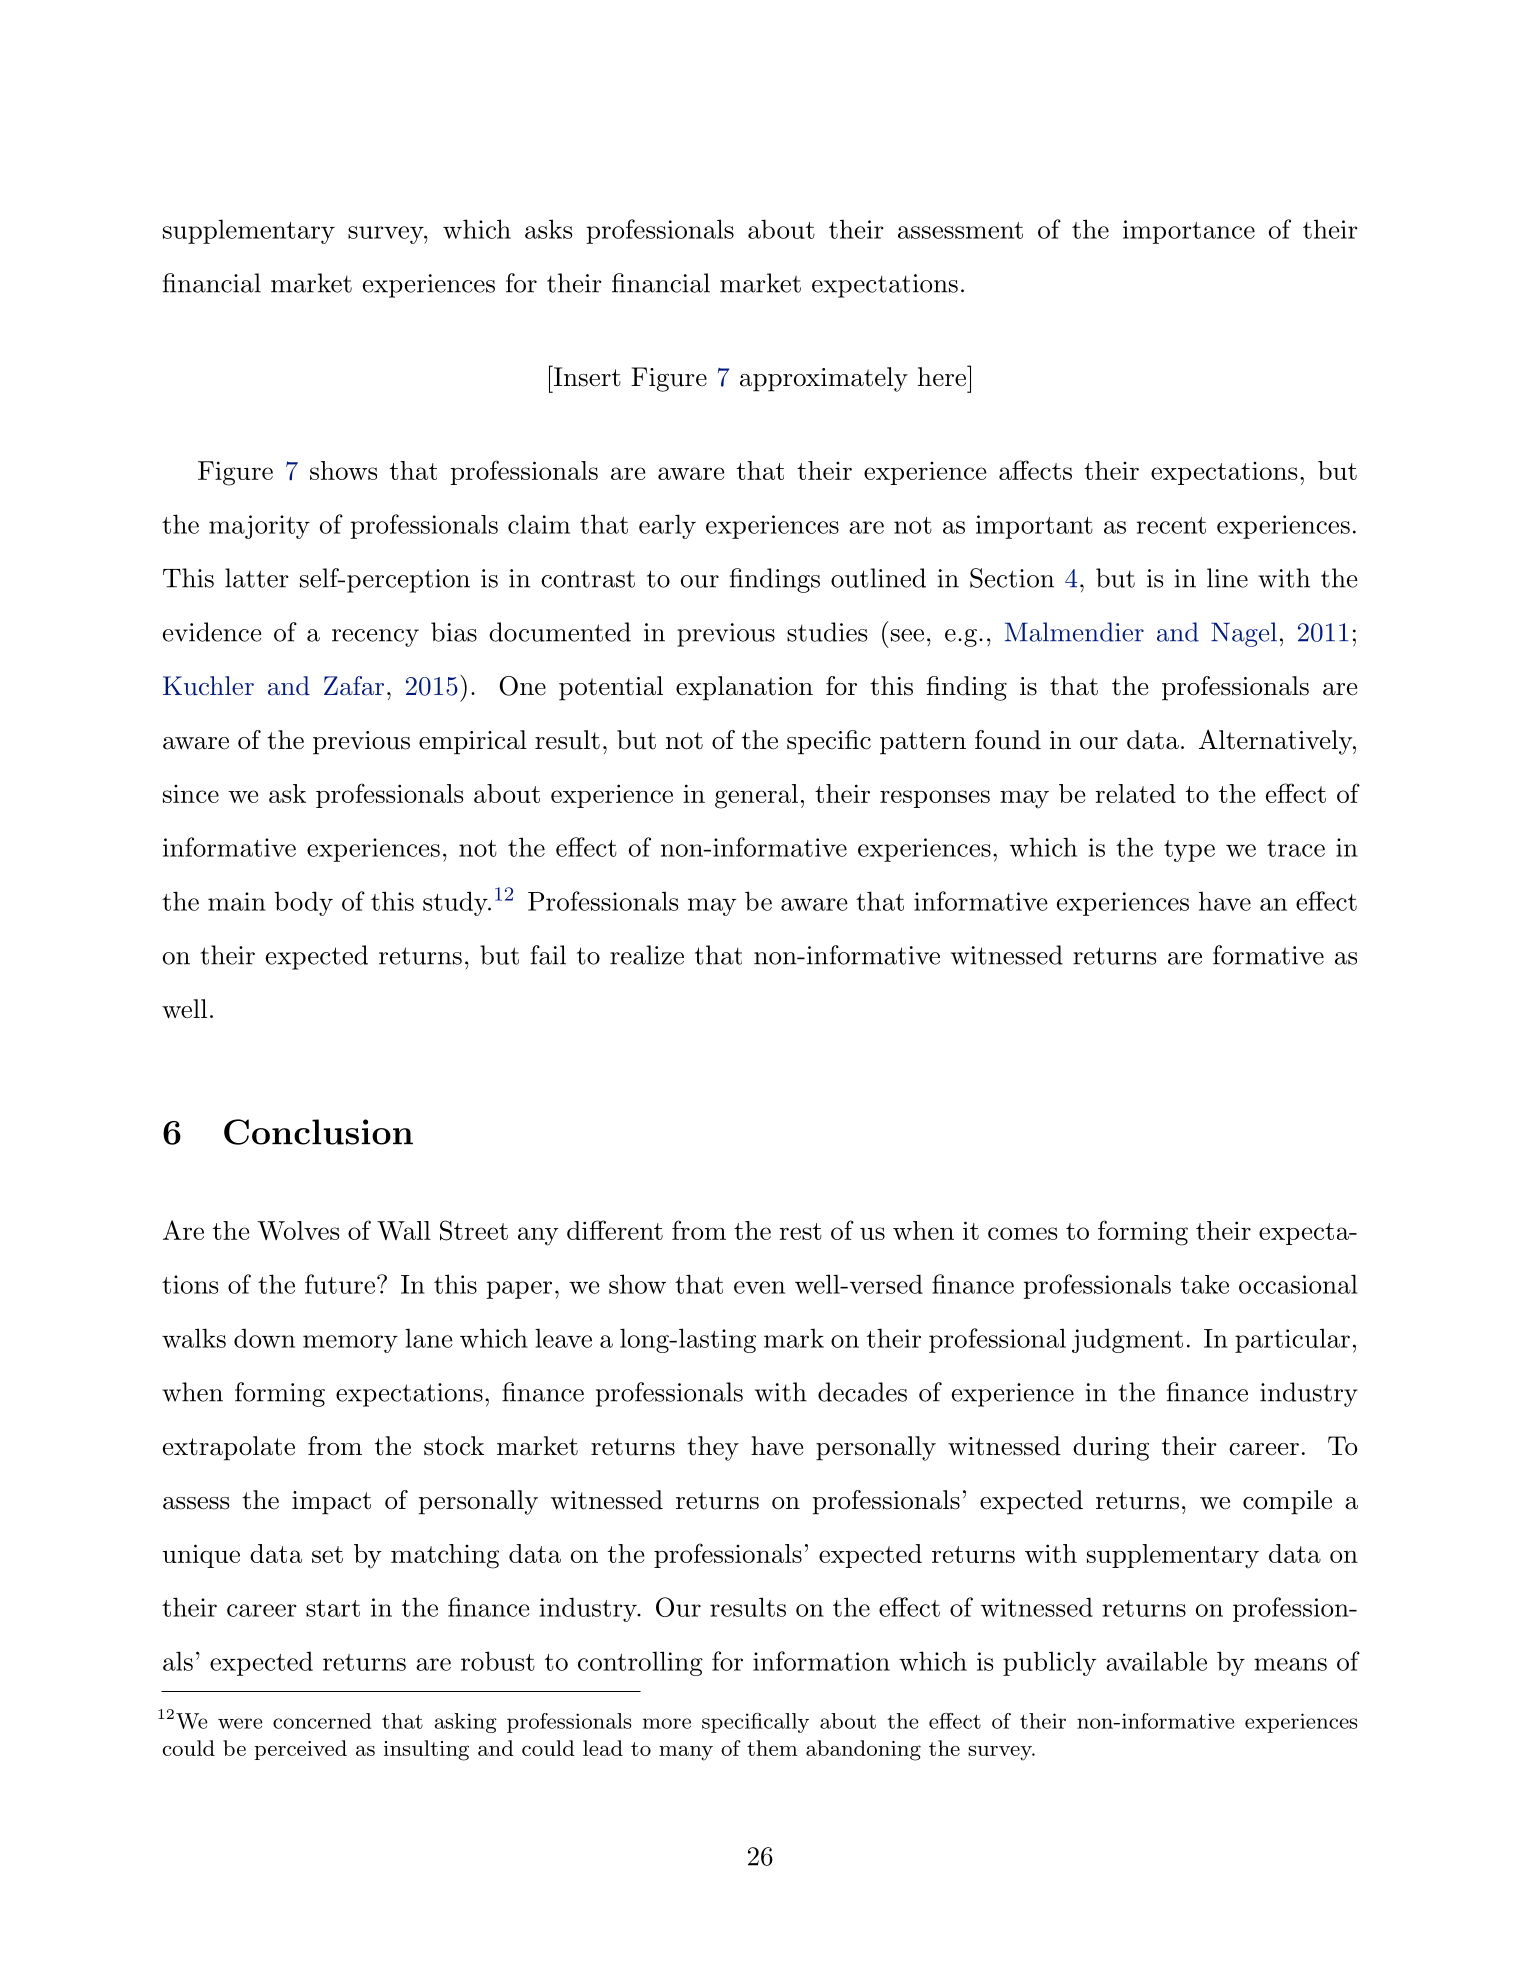 This screenshot has width=1520, height=1967. Describe the element at coordinates (800, 1231) in the screenshot. I see `rest` at that location.
